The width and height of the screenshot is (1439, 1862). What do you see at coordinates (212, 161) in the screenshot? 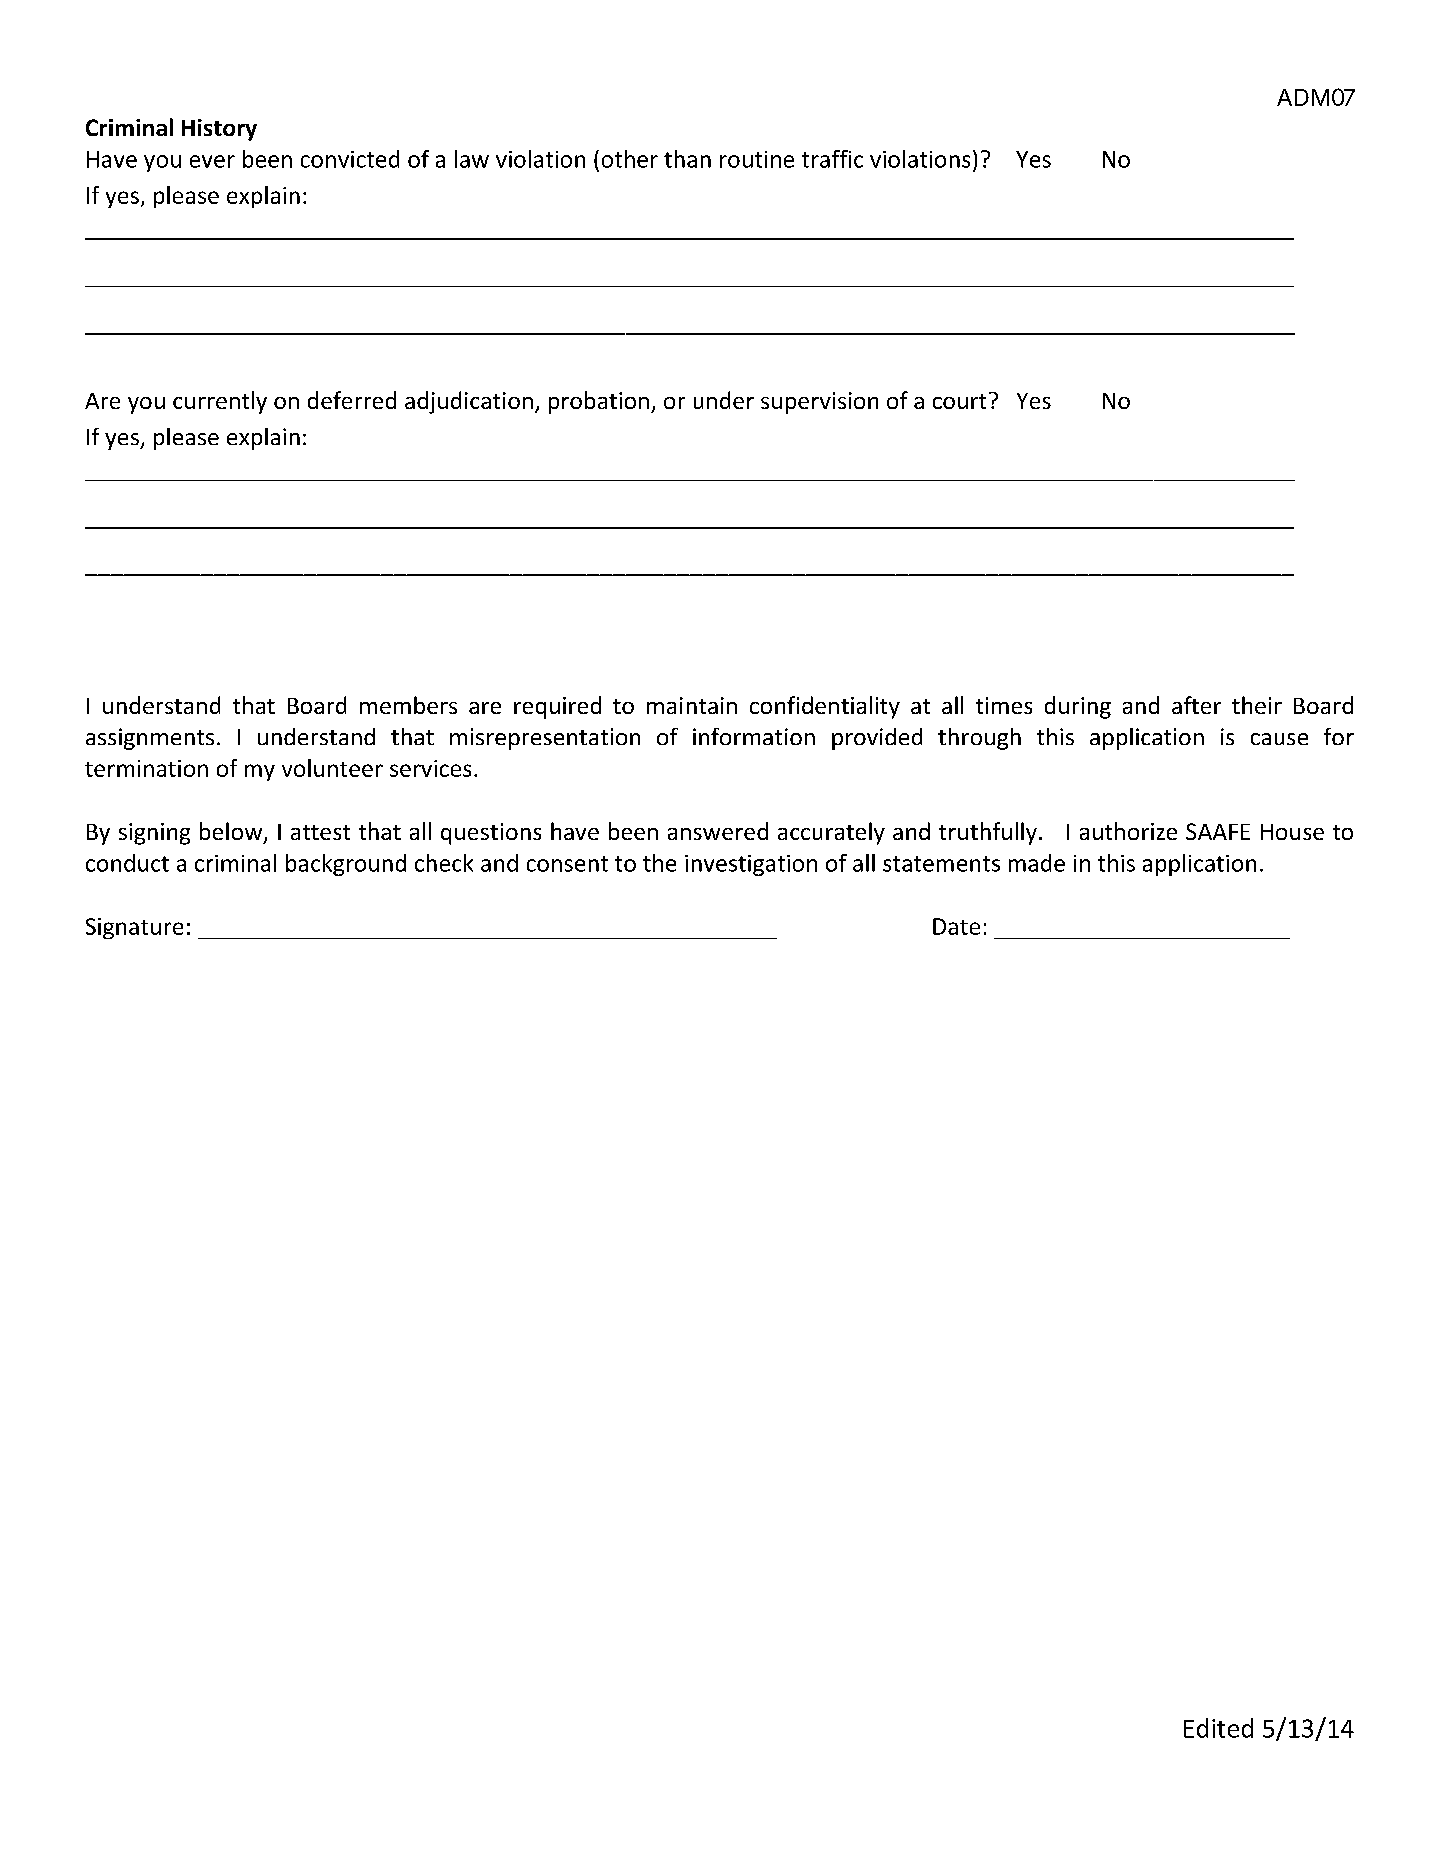
I see `ever` at bounding box center [212, 161].
